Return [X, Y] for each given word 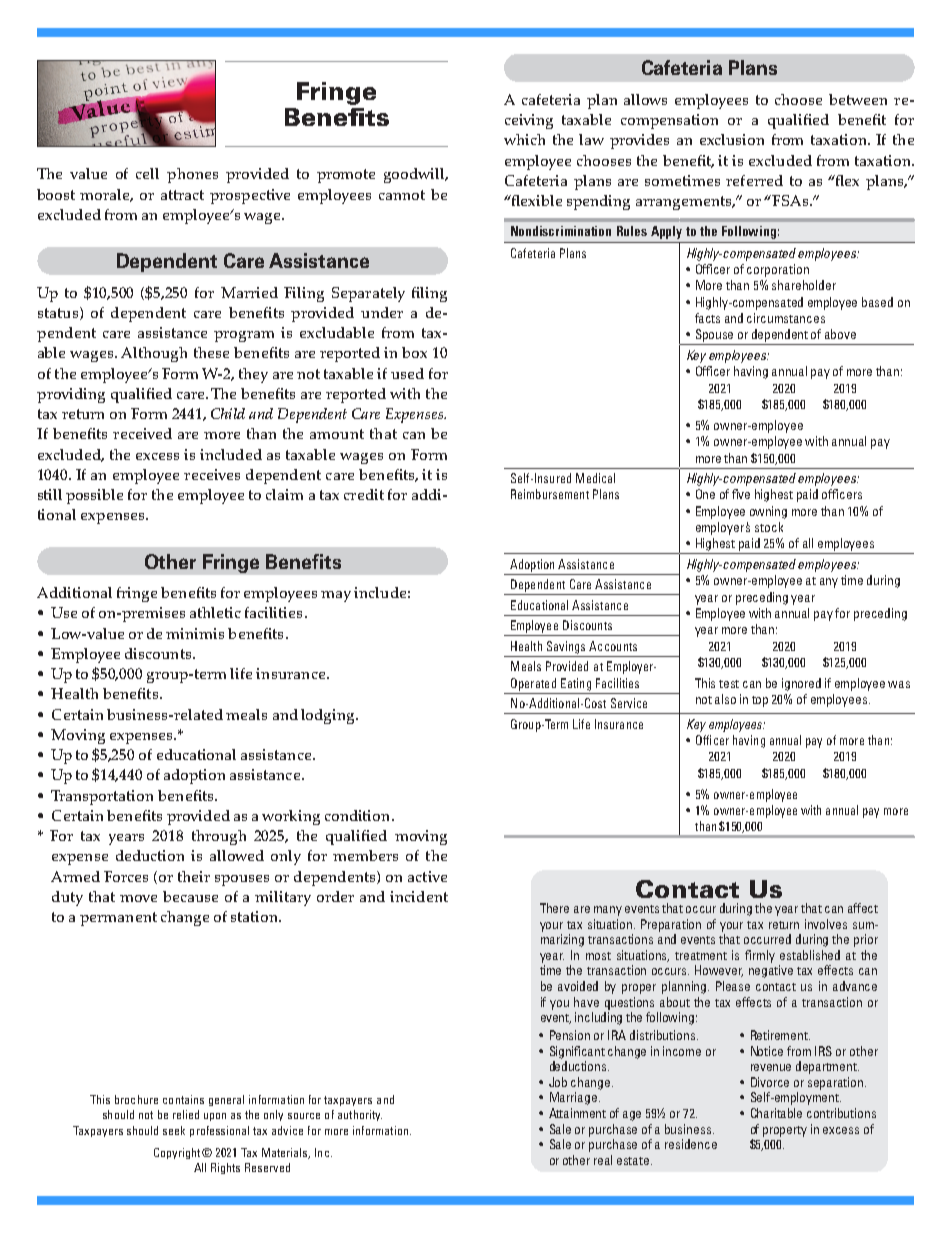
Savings [566, 647]
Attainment [577, 1113]
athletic [215, 612]
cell [147, 173]
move [138, 898]
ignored [801, 684]
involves [826, 924]
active [427, 876]
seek [174, 1130]
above [840, 334]
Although [154, 354]
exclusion [732, 139]
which [524, 139]
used [407, 373]
